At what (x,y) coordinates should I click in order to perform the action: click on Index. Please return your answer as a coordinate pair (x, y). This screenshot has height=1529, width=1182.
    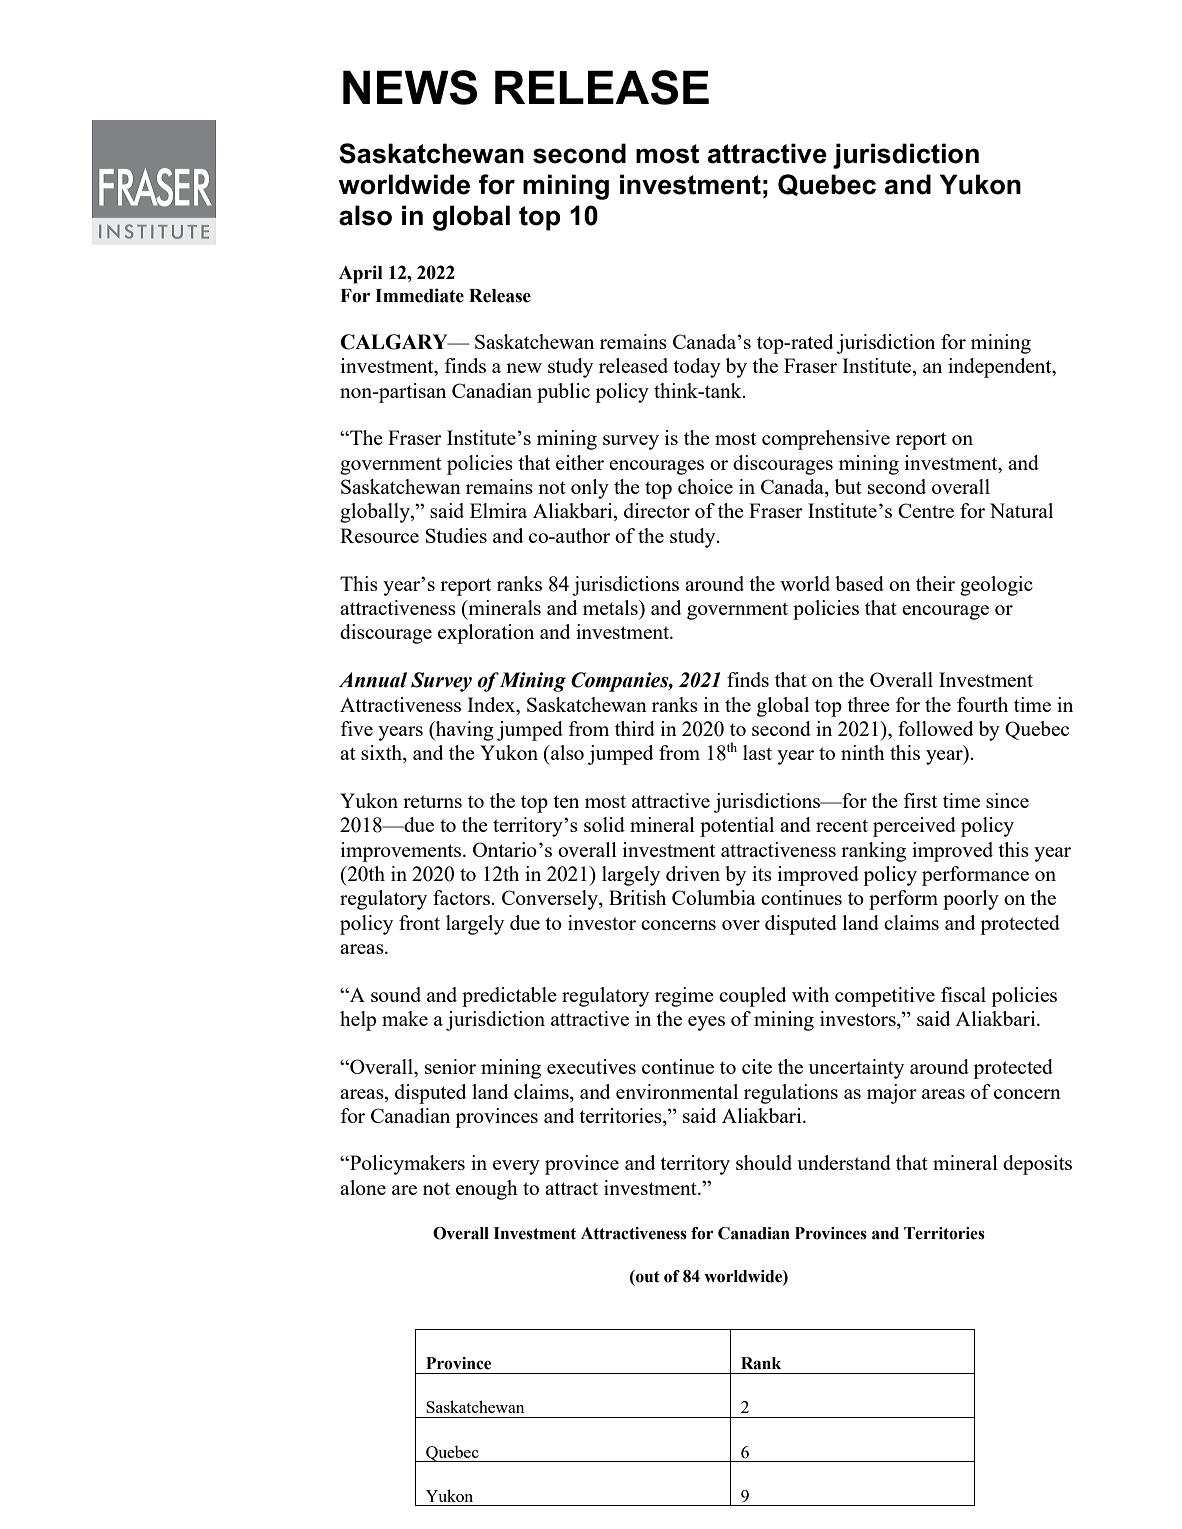
    Looking at the image, I should click on (492, 704).
